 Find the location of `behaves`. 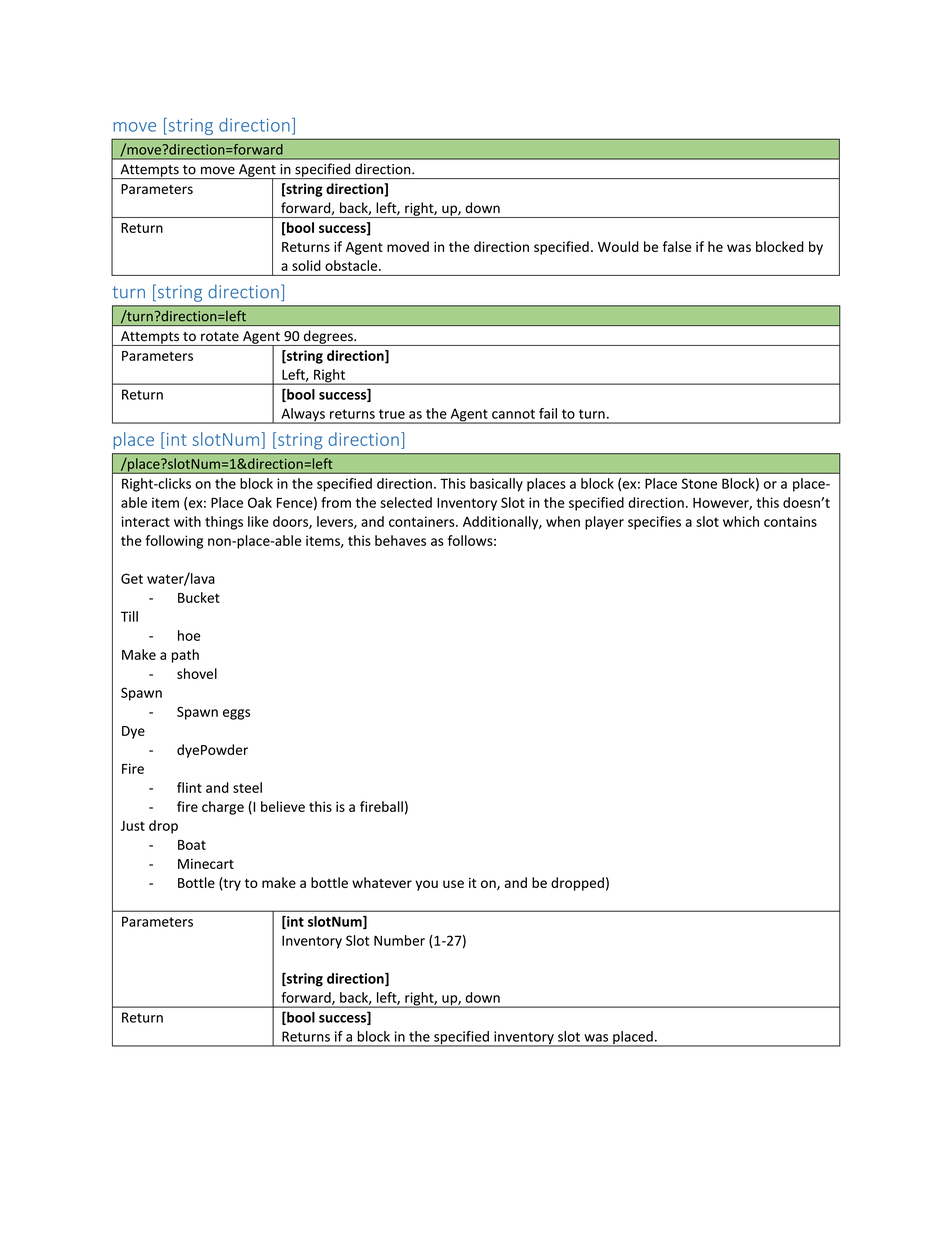

behaves is located at coordinates (400, 540).
